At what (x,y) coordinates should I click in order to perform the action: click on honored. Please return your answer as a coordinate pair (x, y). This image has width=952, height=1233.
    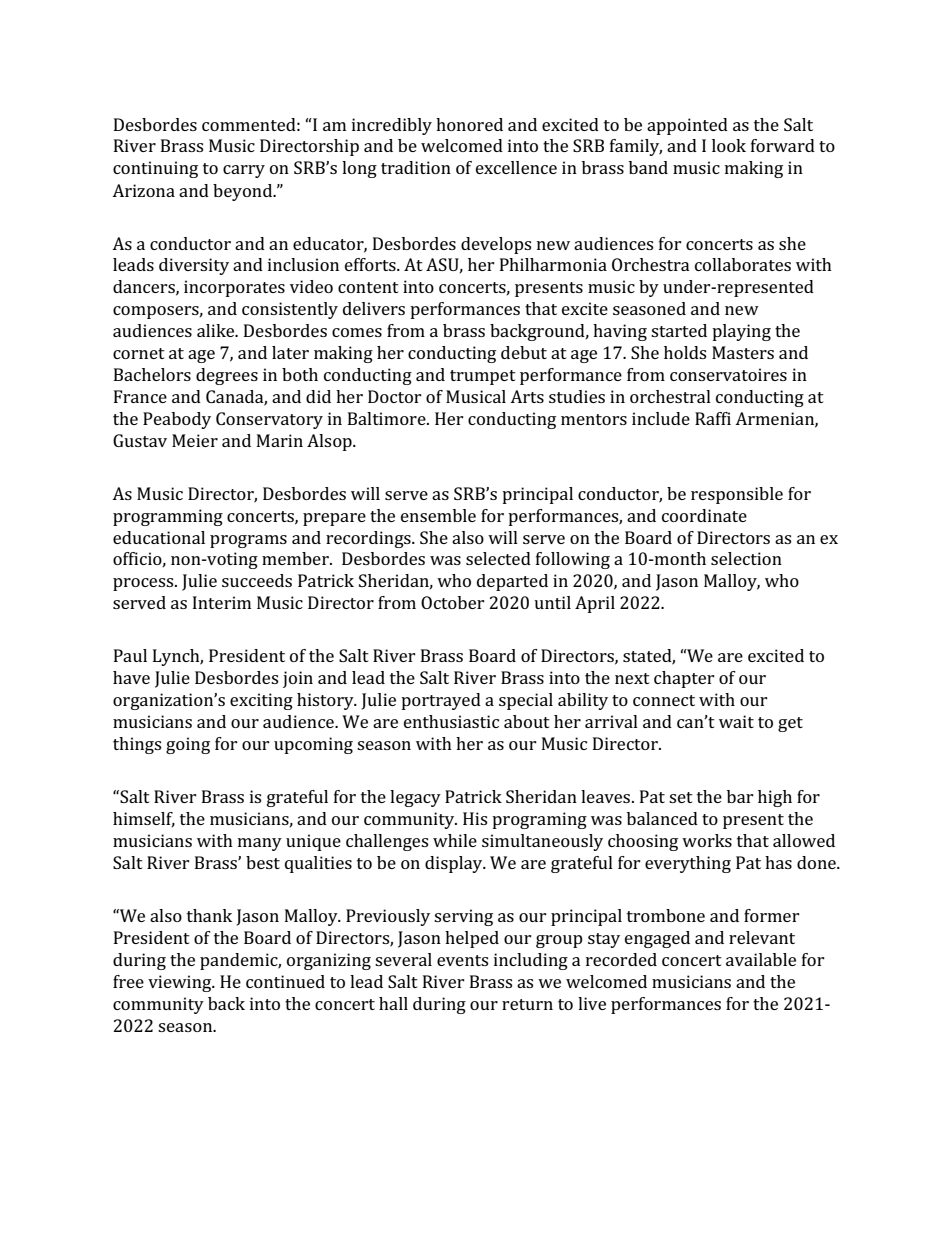
    Looking at the image, I should click on (469, 124).
